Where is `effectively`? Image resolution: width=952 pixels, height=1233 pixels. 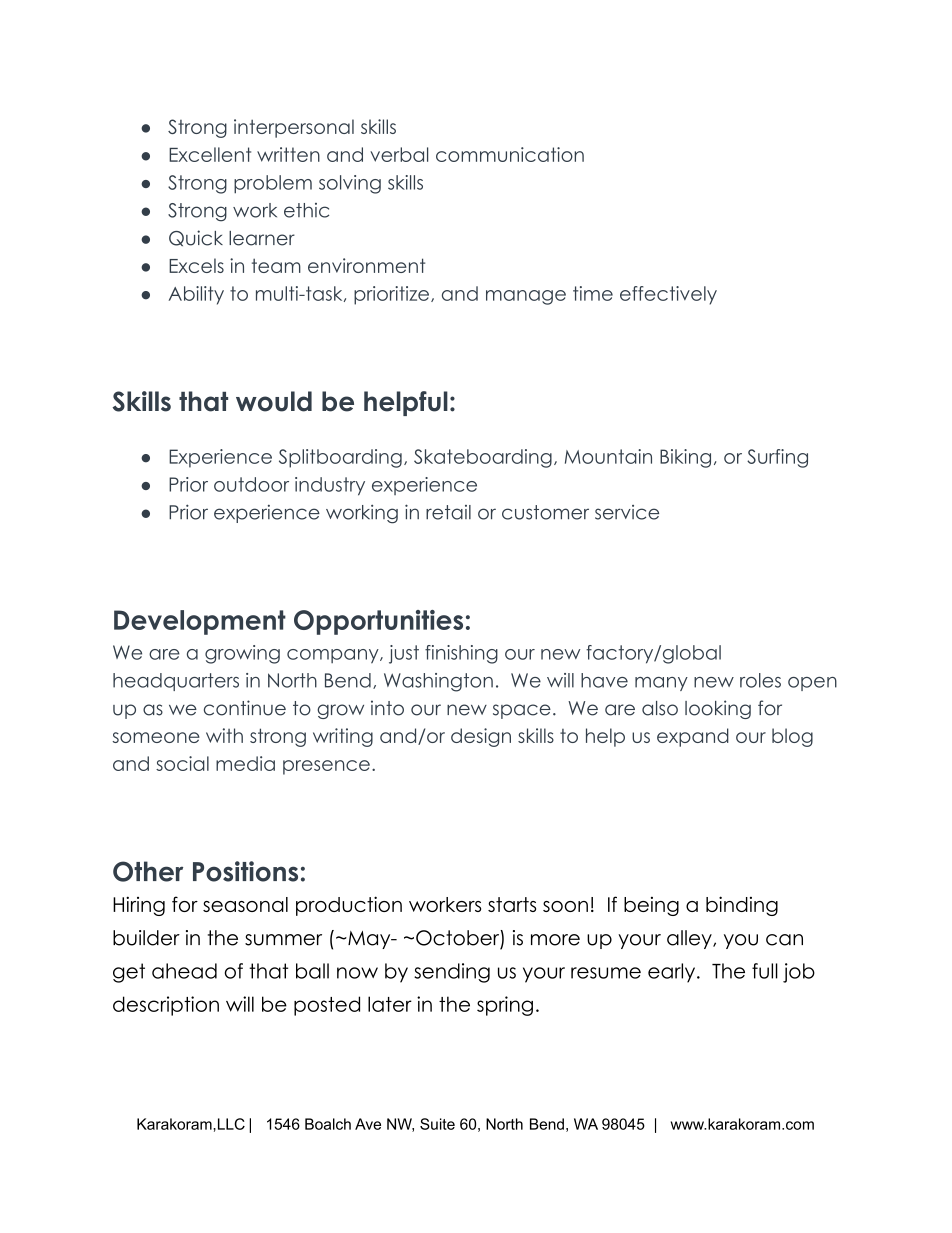
effectively is located at coordinates (668, 295).
